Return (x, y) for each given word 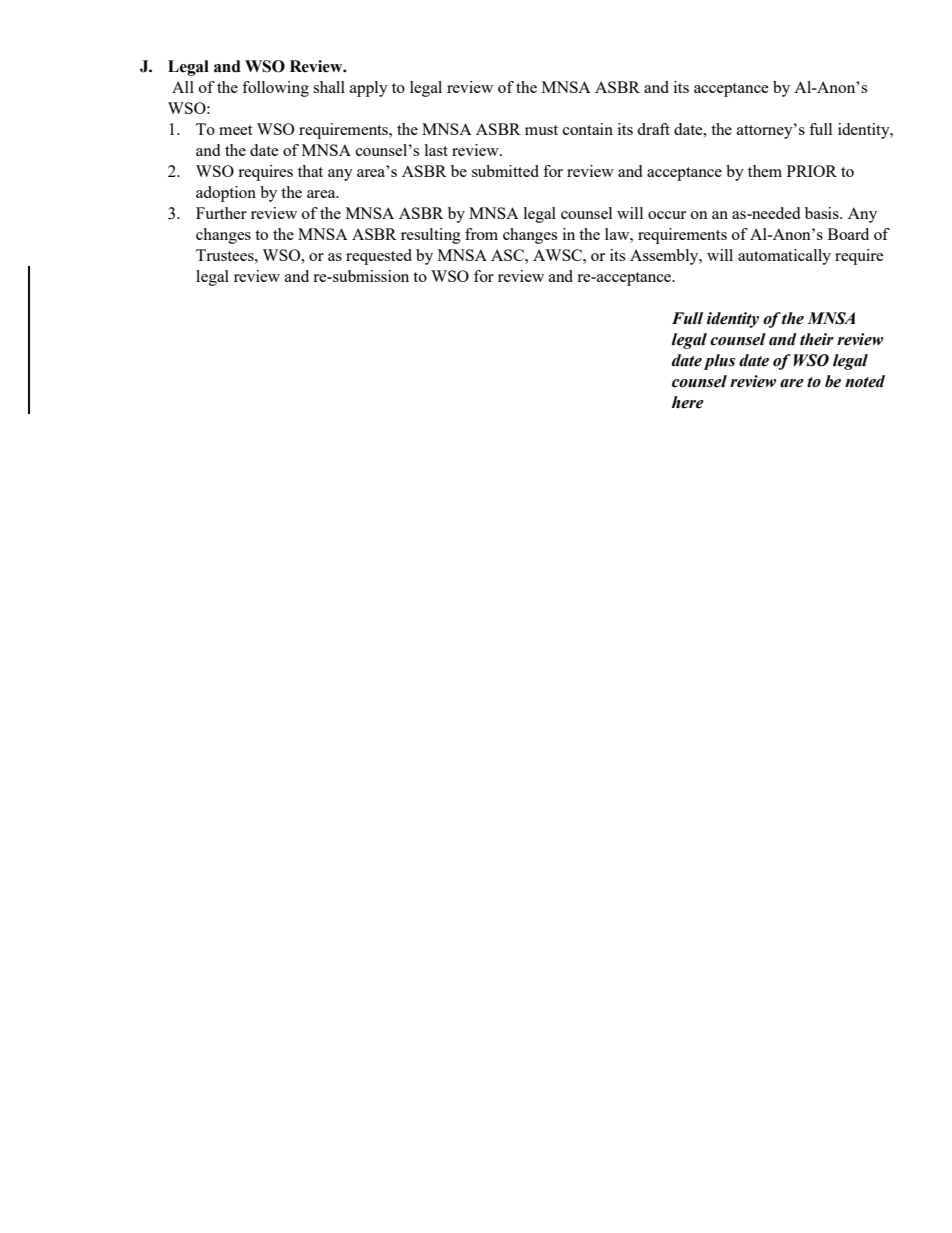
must (541, 130)
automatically (784, 257)
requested (379, 257)
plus (719, 362)
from (481, 234)
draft (653, 129)
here (688, 402)
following (275, 89)
